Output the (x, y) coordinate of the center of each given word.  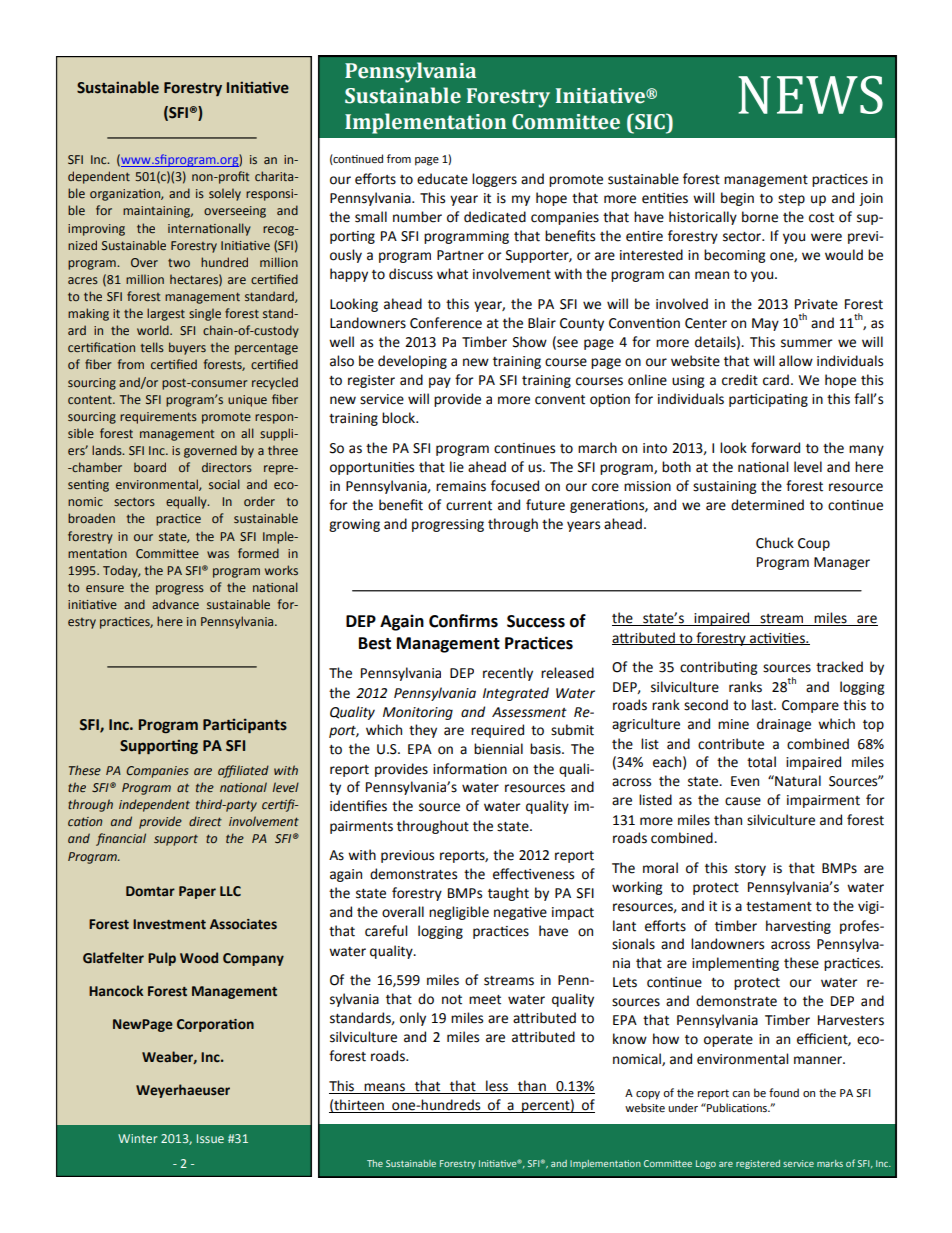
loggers (494, 180)
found (784, 1093)
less (497, 1087)
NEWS (810, 95)
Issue (210, 1138)
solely (225, 194)
